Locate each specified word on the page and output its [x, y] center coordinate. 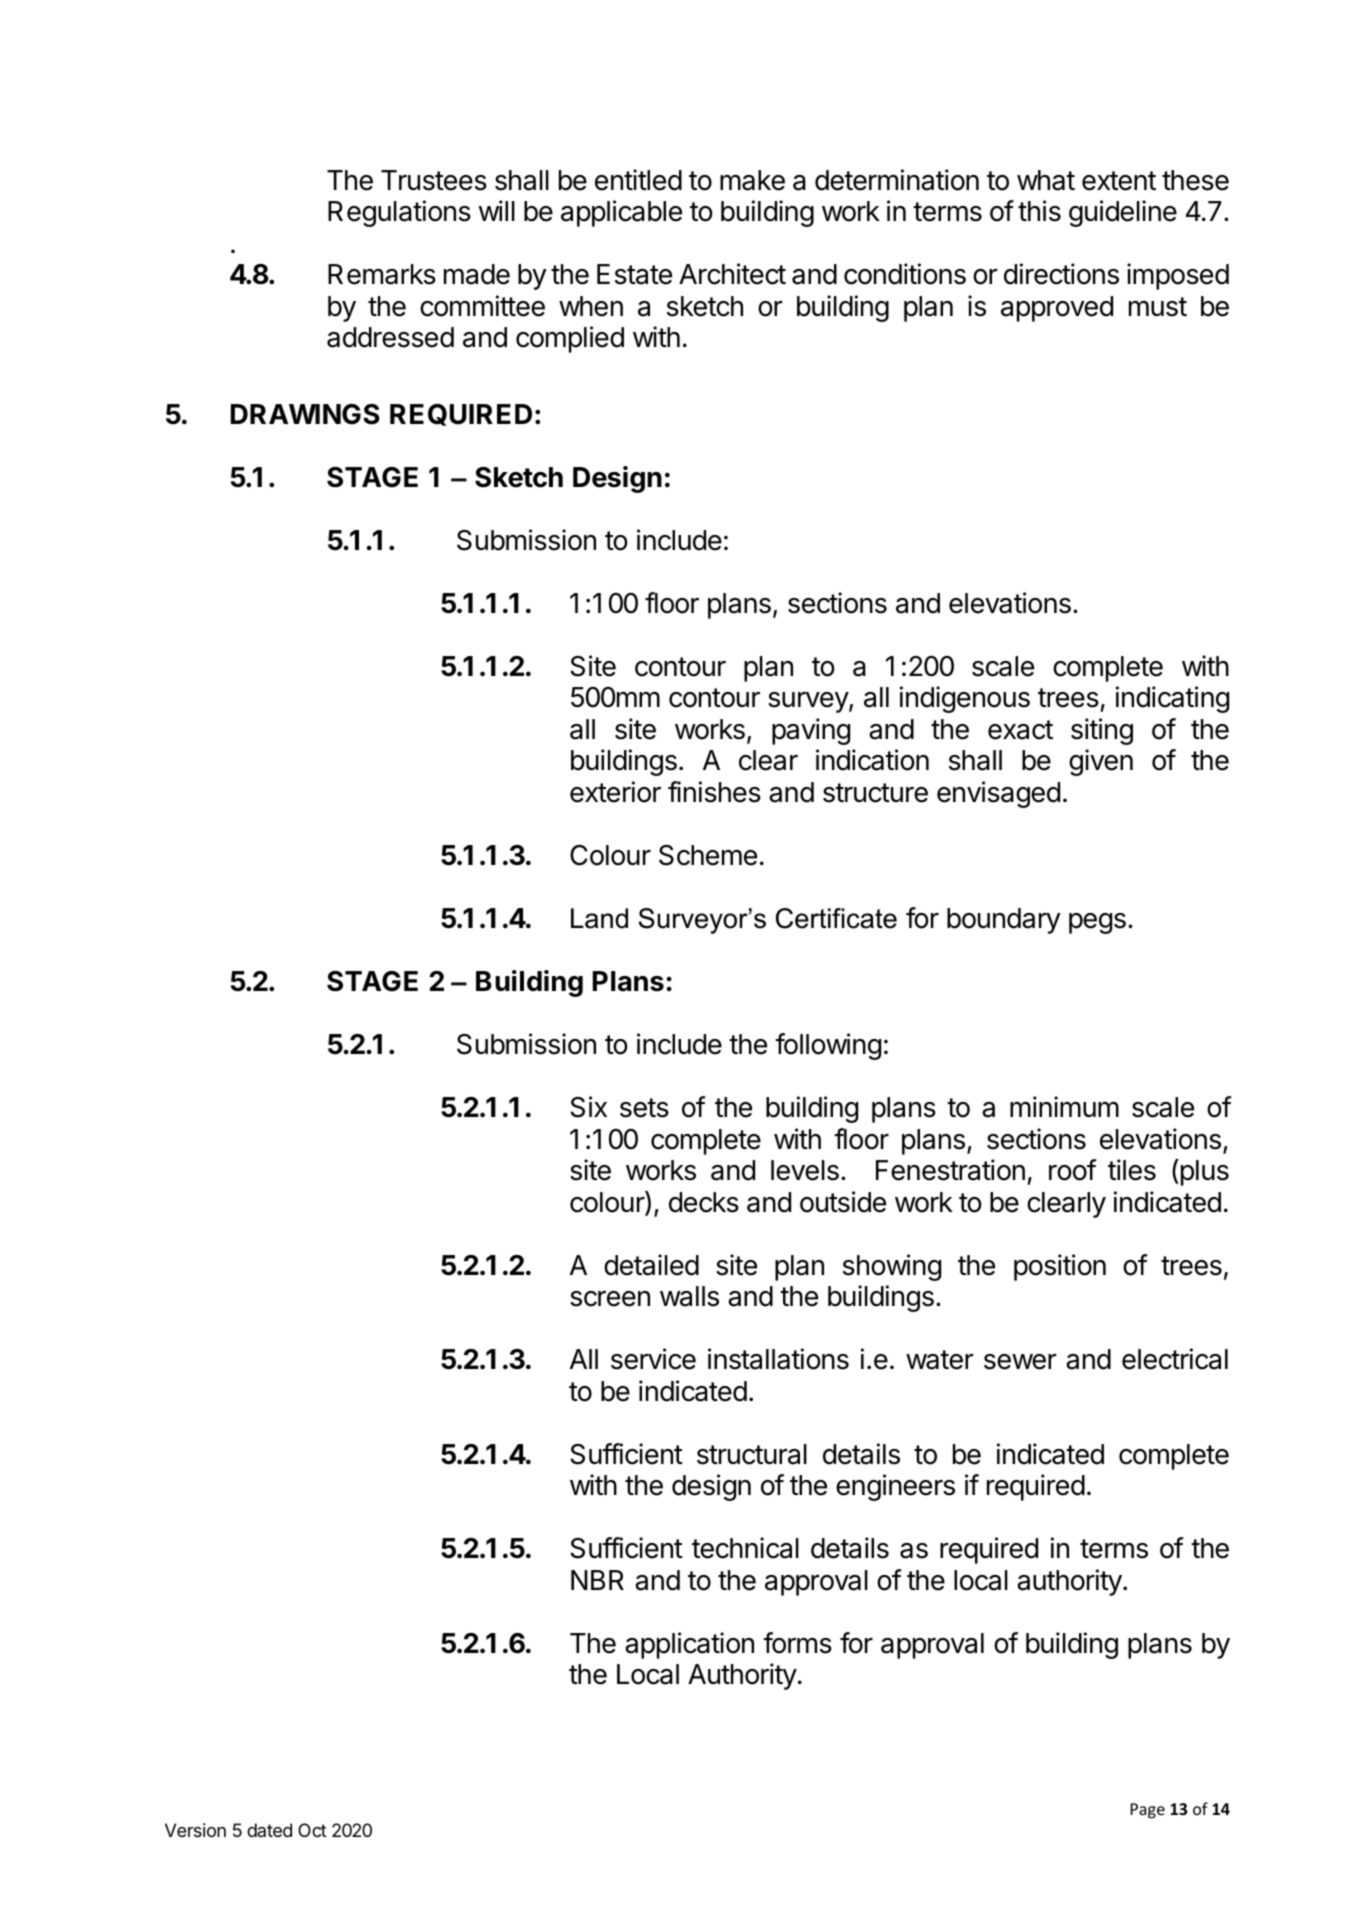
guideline [1123, 213]
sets [644, 1108]
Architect [732, 274]
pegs [1097, 923]
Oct [312, 1830]
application [689, 1645]
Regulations [399, 213]
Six [588, 1107]
